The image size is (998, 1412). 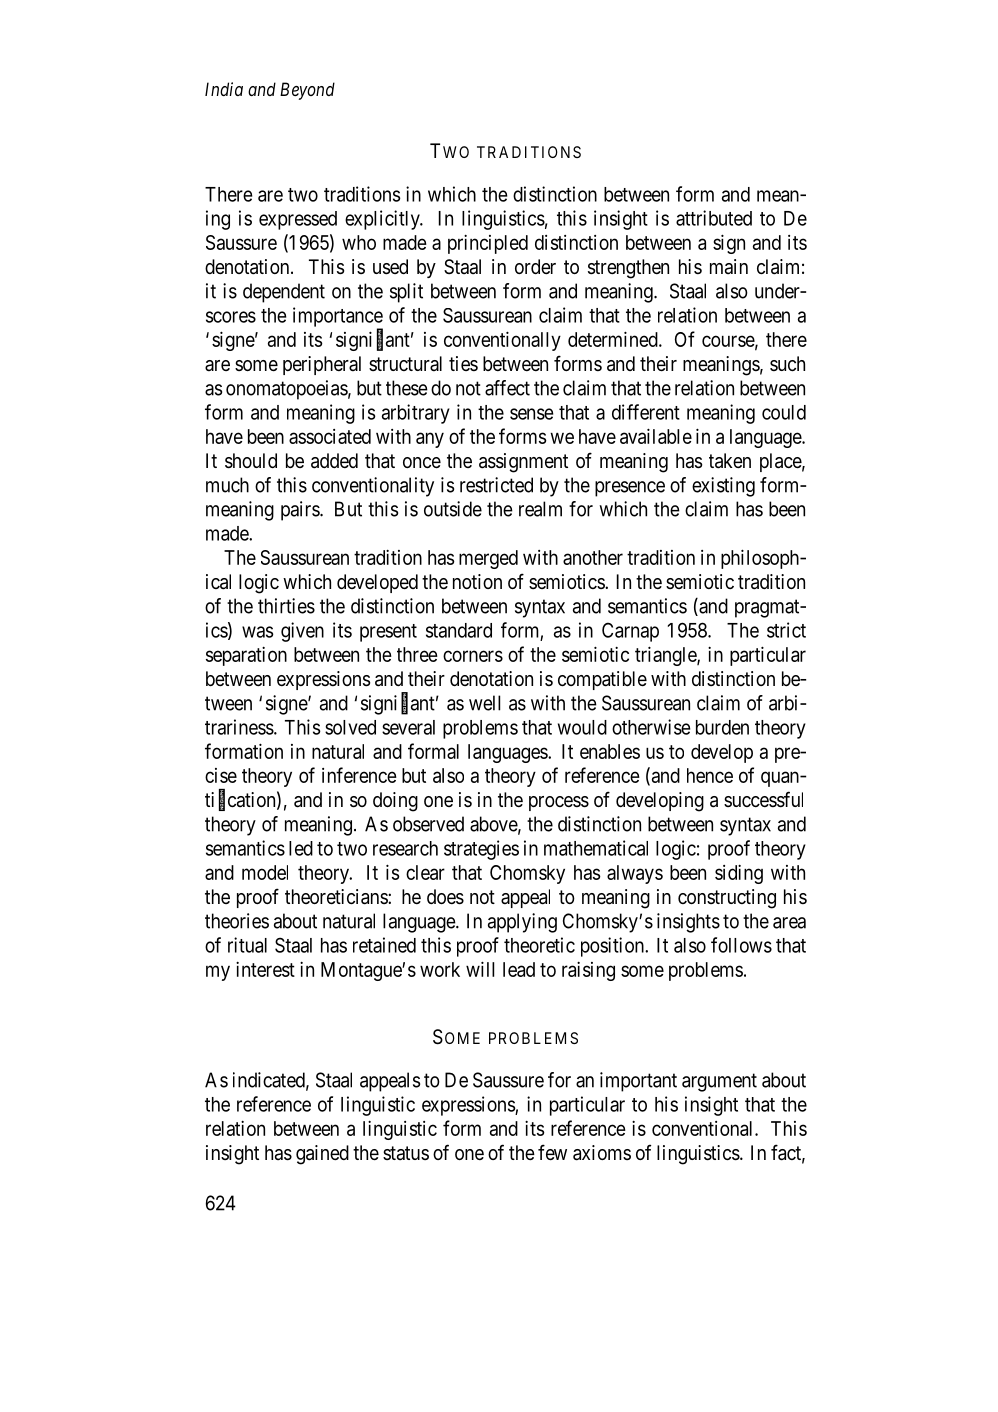 What do you see at coordinates (322, 1155) in the image?
I see `gained` at bounding box center [322, 1155].
